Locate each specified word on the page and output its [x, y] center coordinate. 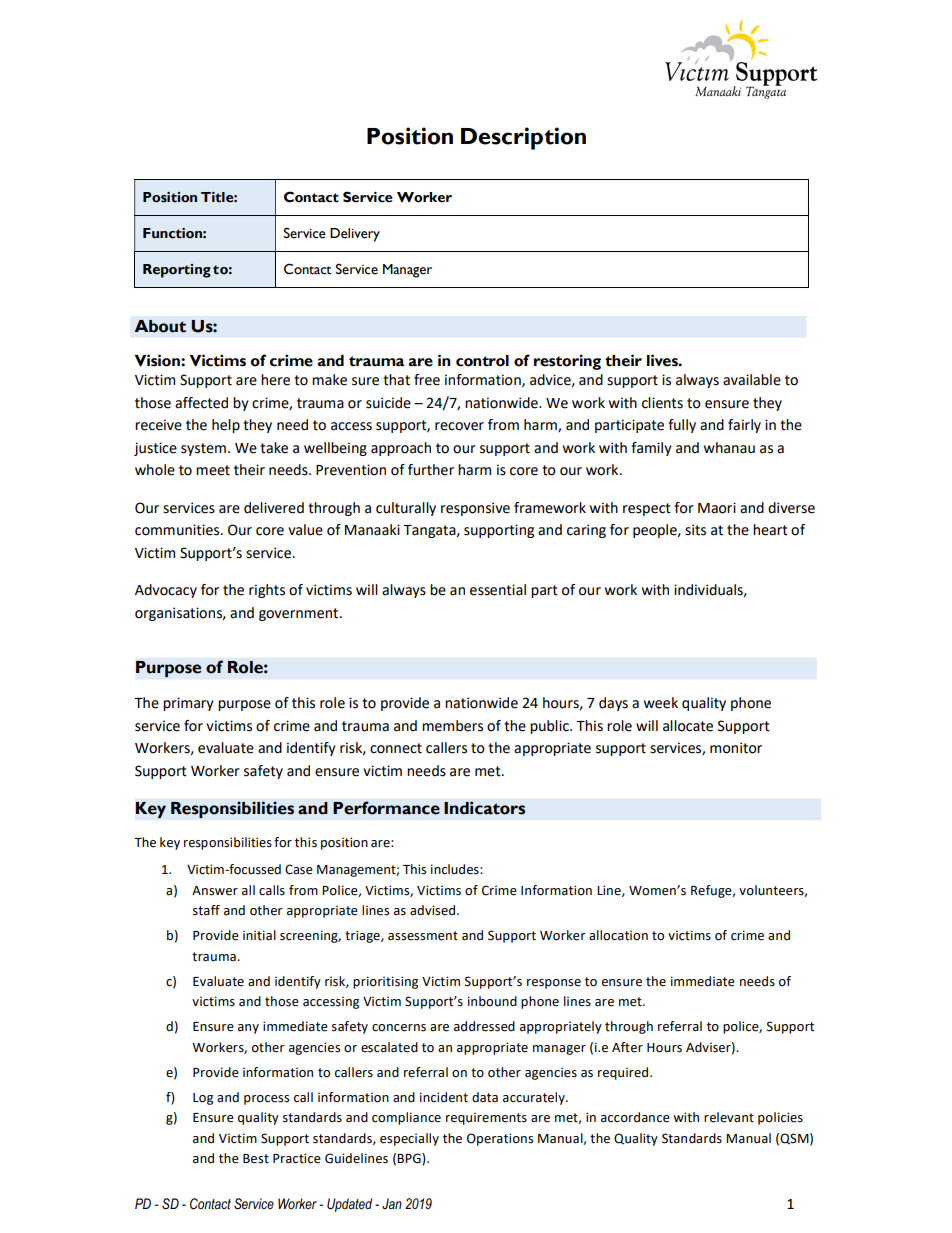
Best [256, 1159]
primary [188, 704]
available [752, 380]
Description [523, 138]
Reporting [177, 271]
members [452, 726]
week [661, 703]
